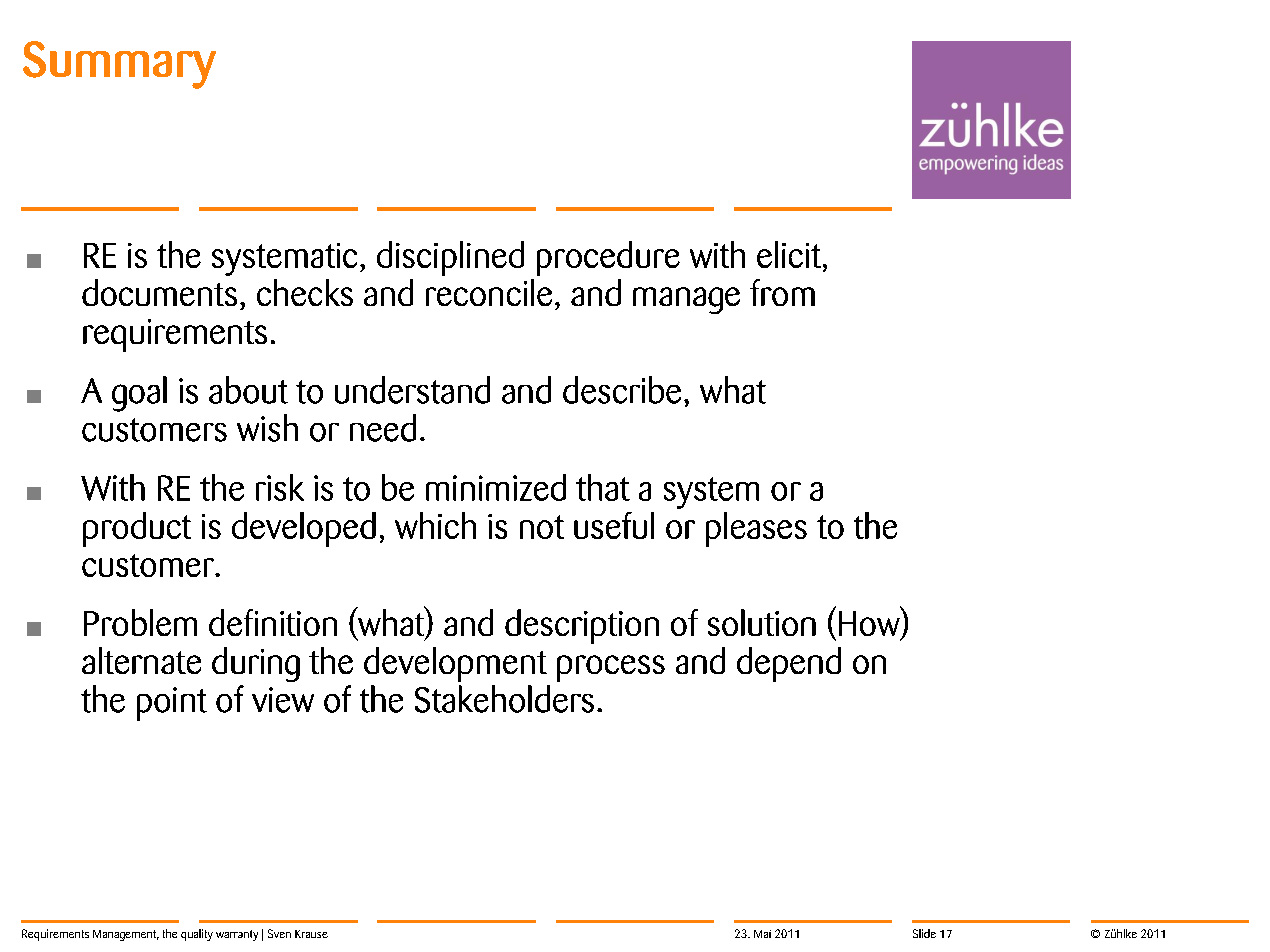 This document has width=1270, height=952. Describe the element at coordinates (496, 487) in the document. I see `minimized` at that location.
